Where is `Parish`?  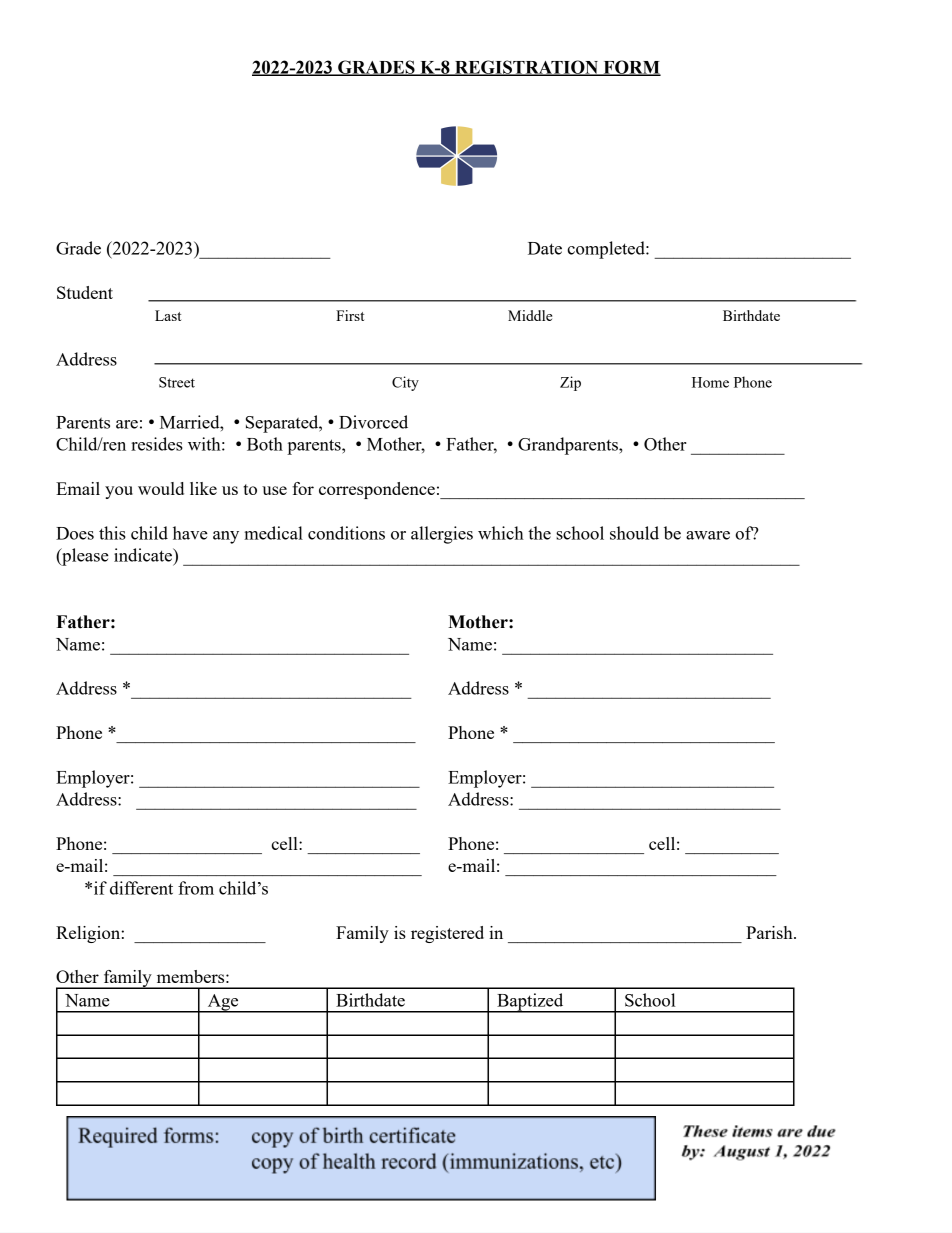 Parish is located at coordinates (770, 932).
